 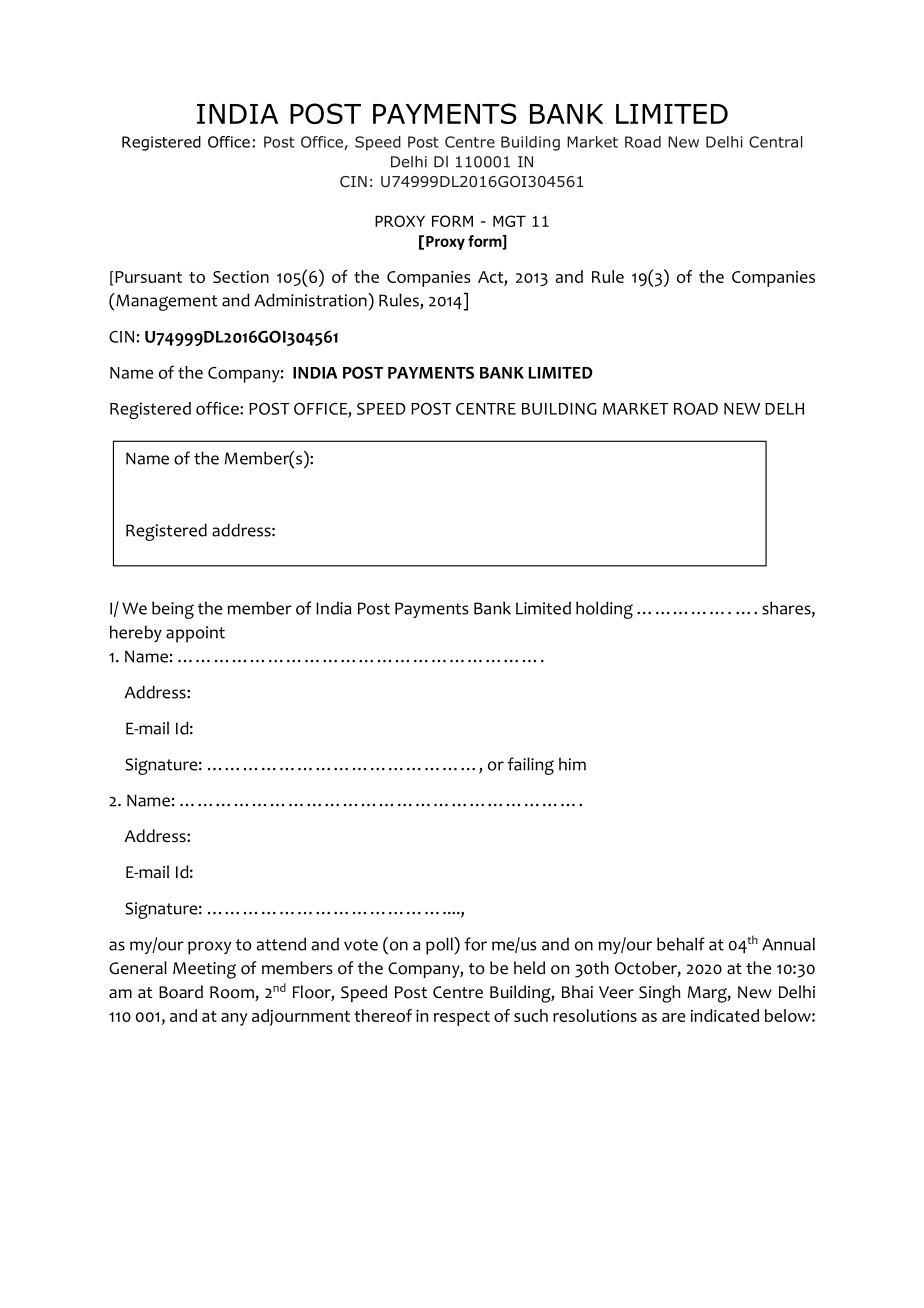 What do you see at coordinates (776, 142) in the screenshot?
I see `Central` at bounding box center [776, 142].
